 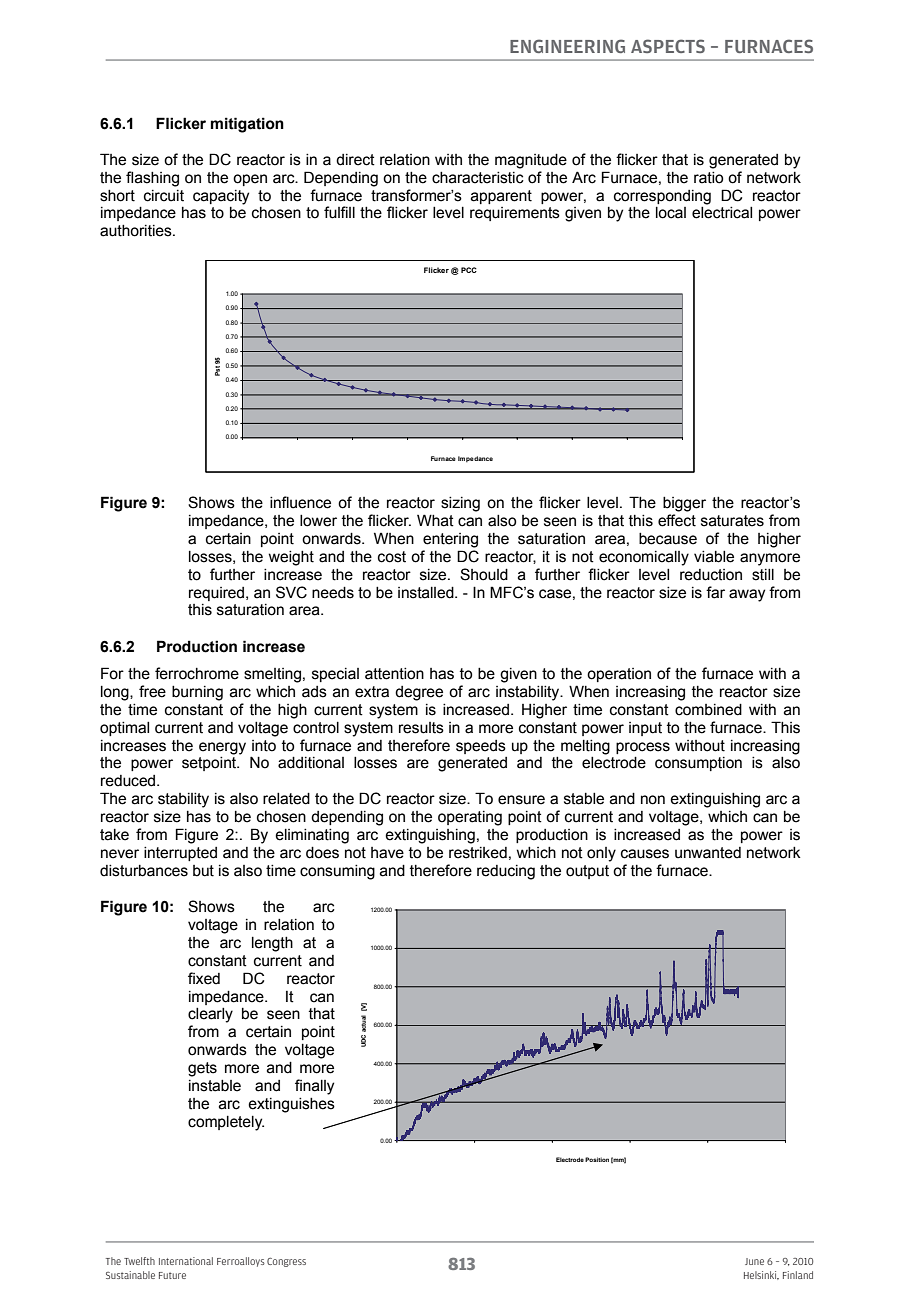 I want to click on fixed, so click(x=204, y=978).
